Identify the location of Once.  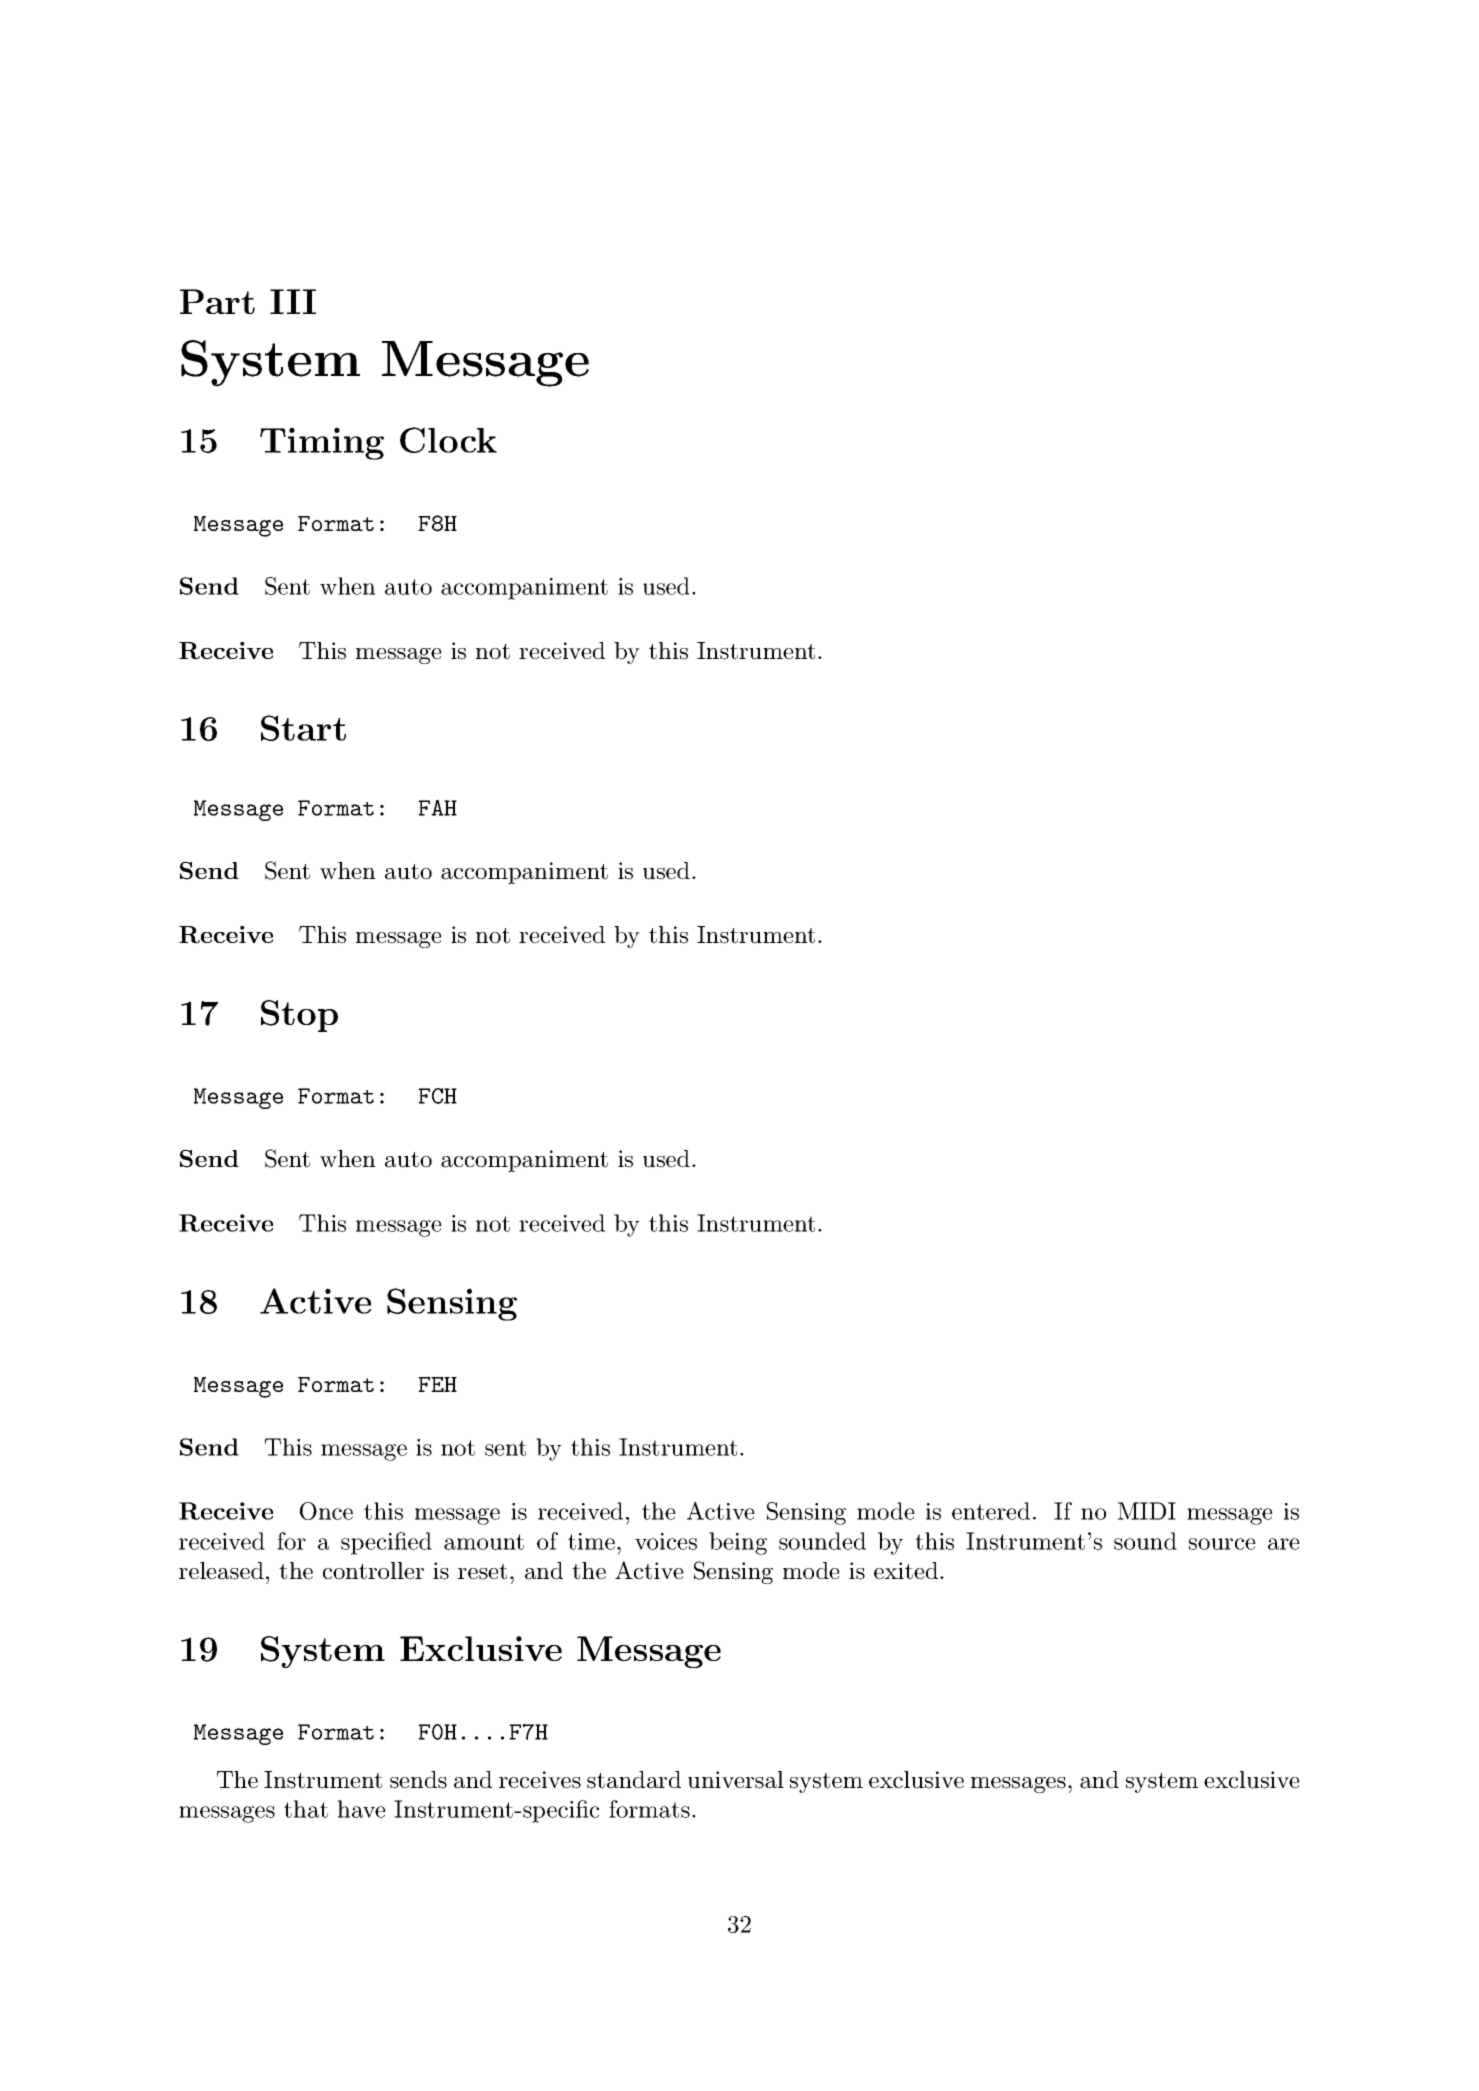
(326, 1511).
